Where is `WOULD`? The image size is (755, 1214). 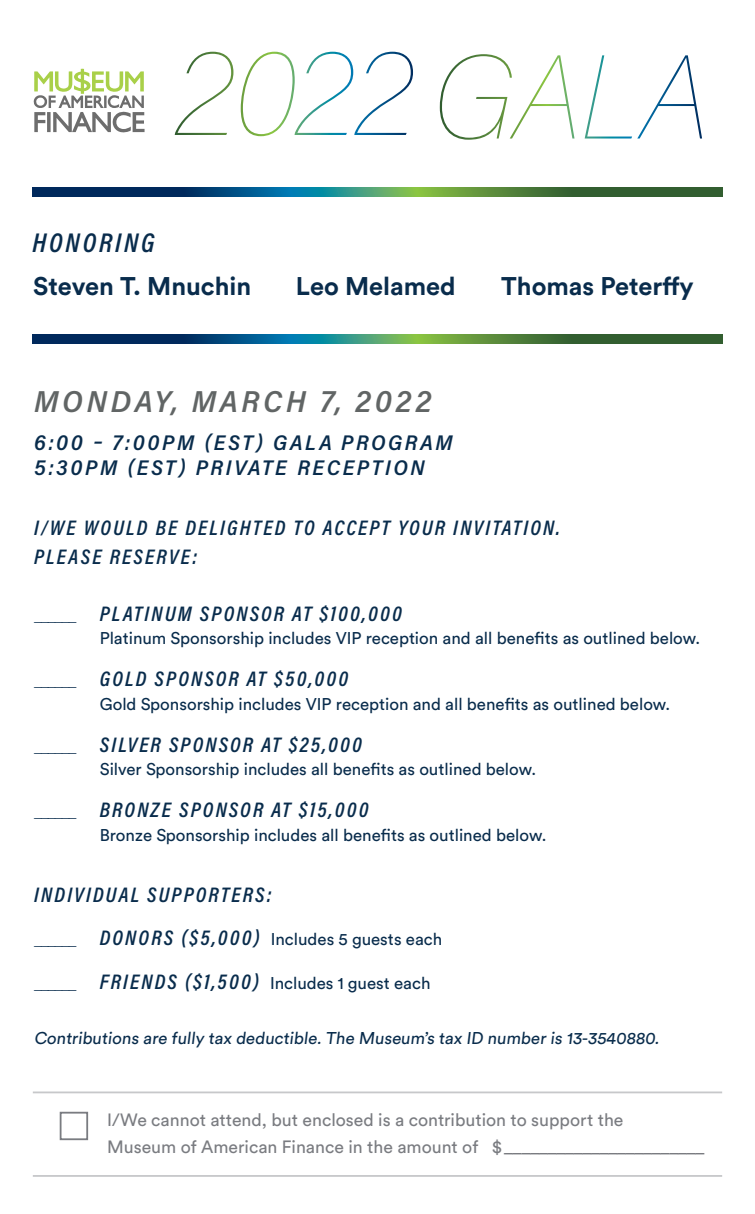
WOULD is located at coordinates (116, 528).
